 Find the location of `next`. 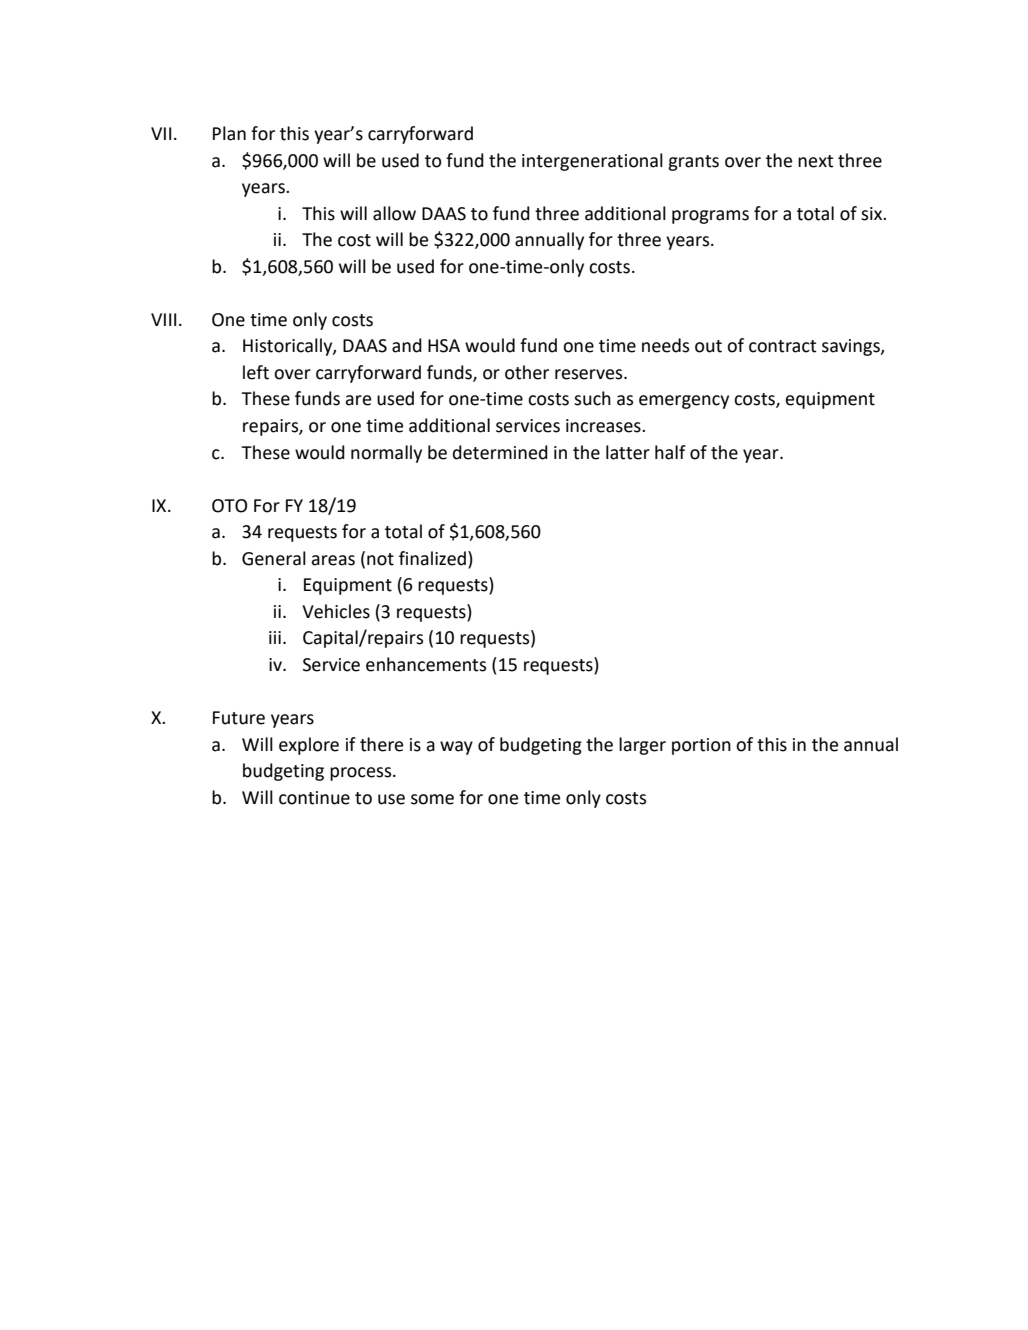

next is located at coordinates (815, 161).
